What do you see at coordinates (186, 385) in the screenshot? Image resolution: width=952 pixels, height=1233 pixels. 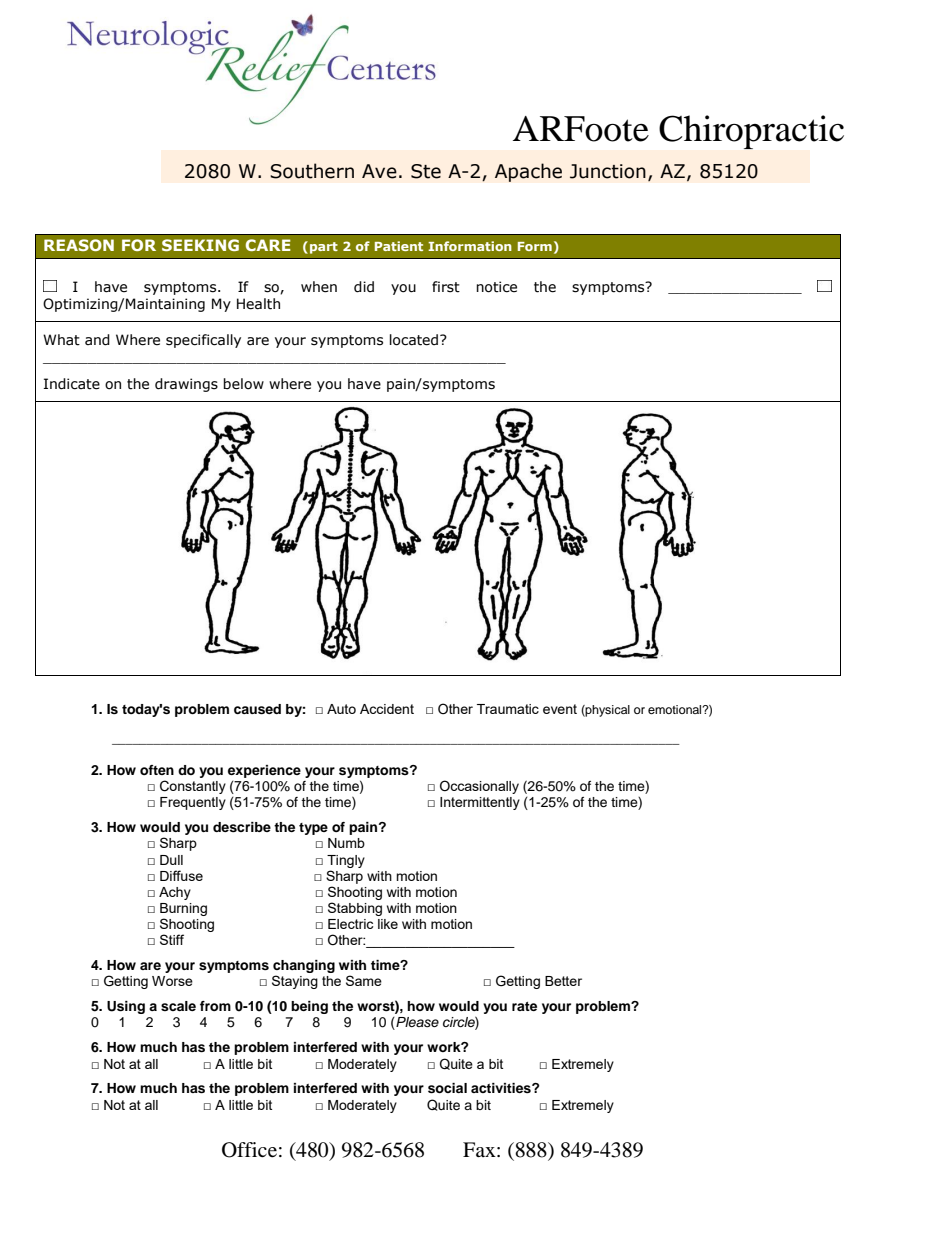 I see `drawings` at bounding box center [186, 385].
